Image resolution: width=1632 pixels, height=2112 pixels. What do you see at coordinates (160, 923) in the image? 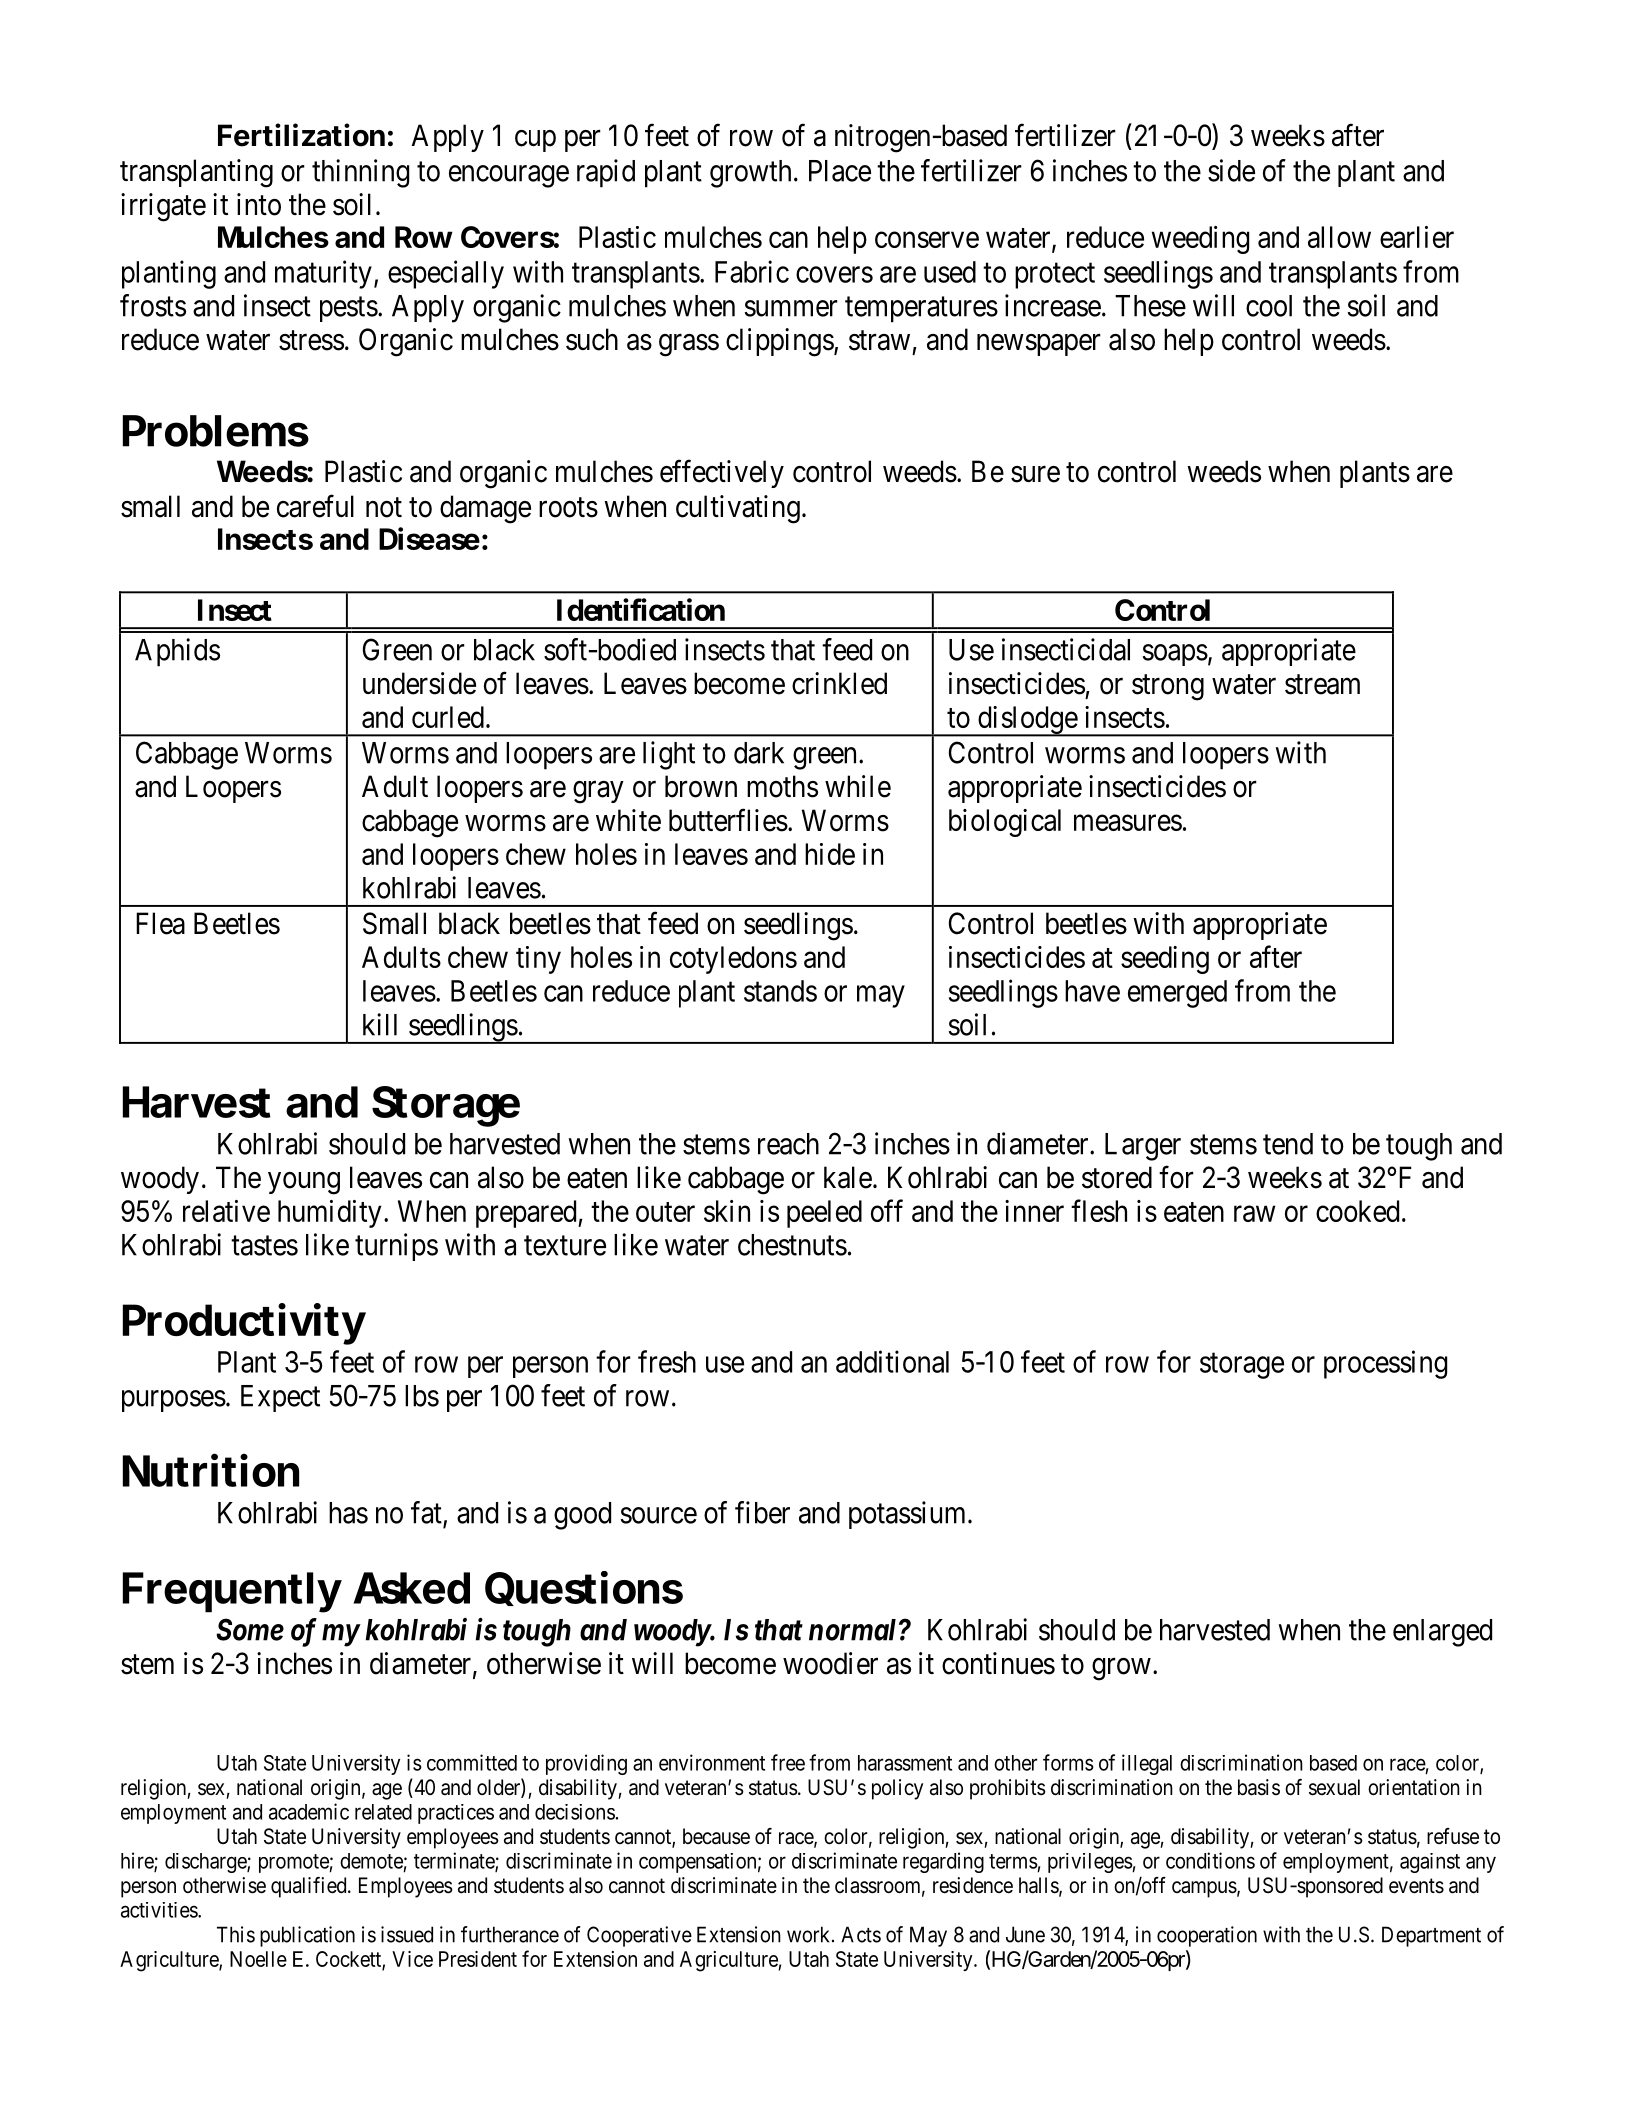
I see `Flea` at bounding box center [160, 923].
